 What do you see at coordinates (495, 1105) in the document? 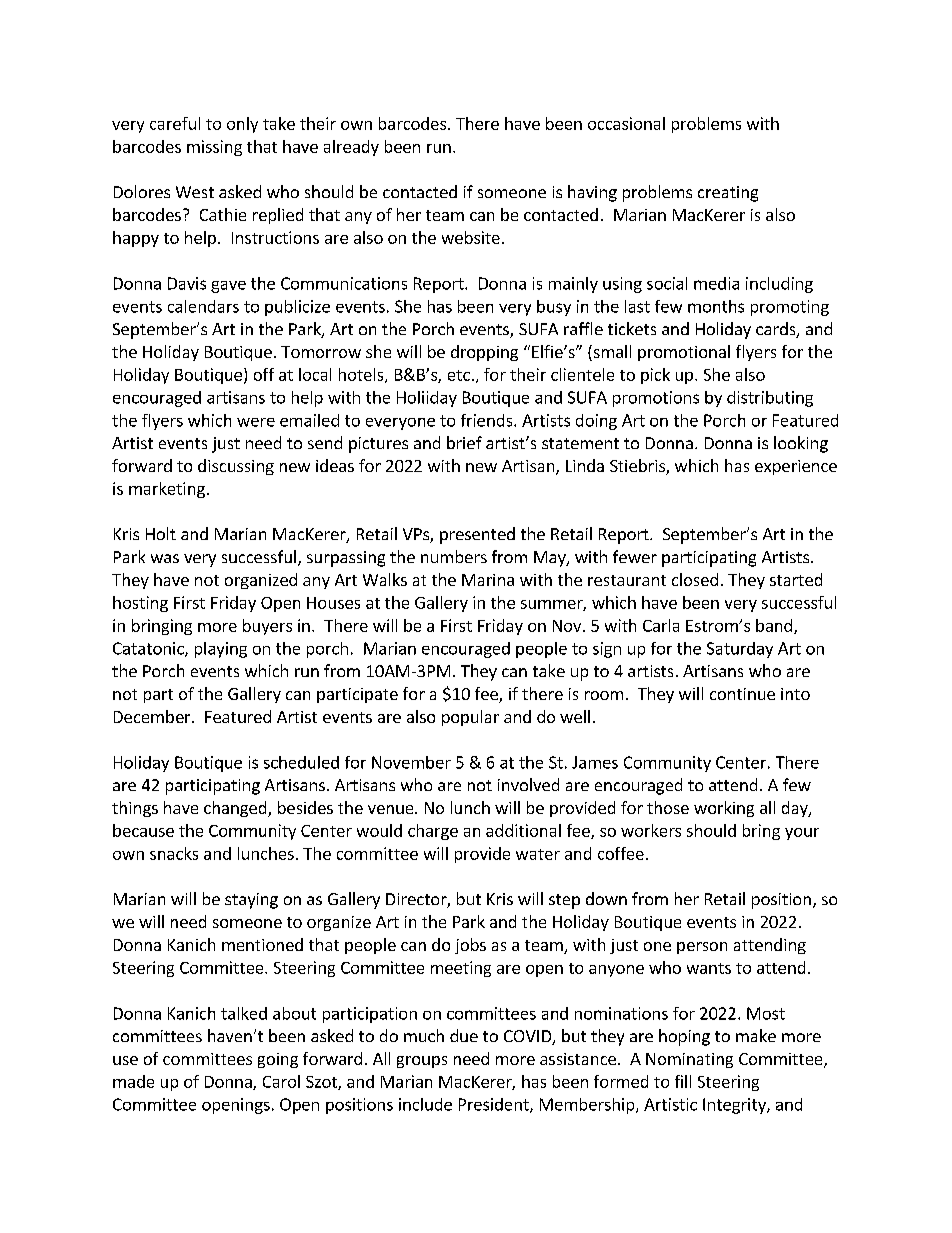
I see `President` at bounding box center [495, 1105].
